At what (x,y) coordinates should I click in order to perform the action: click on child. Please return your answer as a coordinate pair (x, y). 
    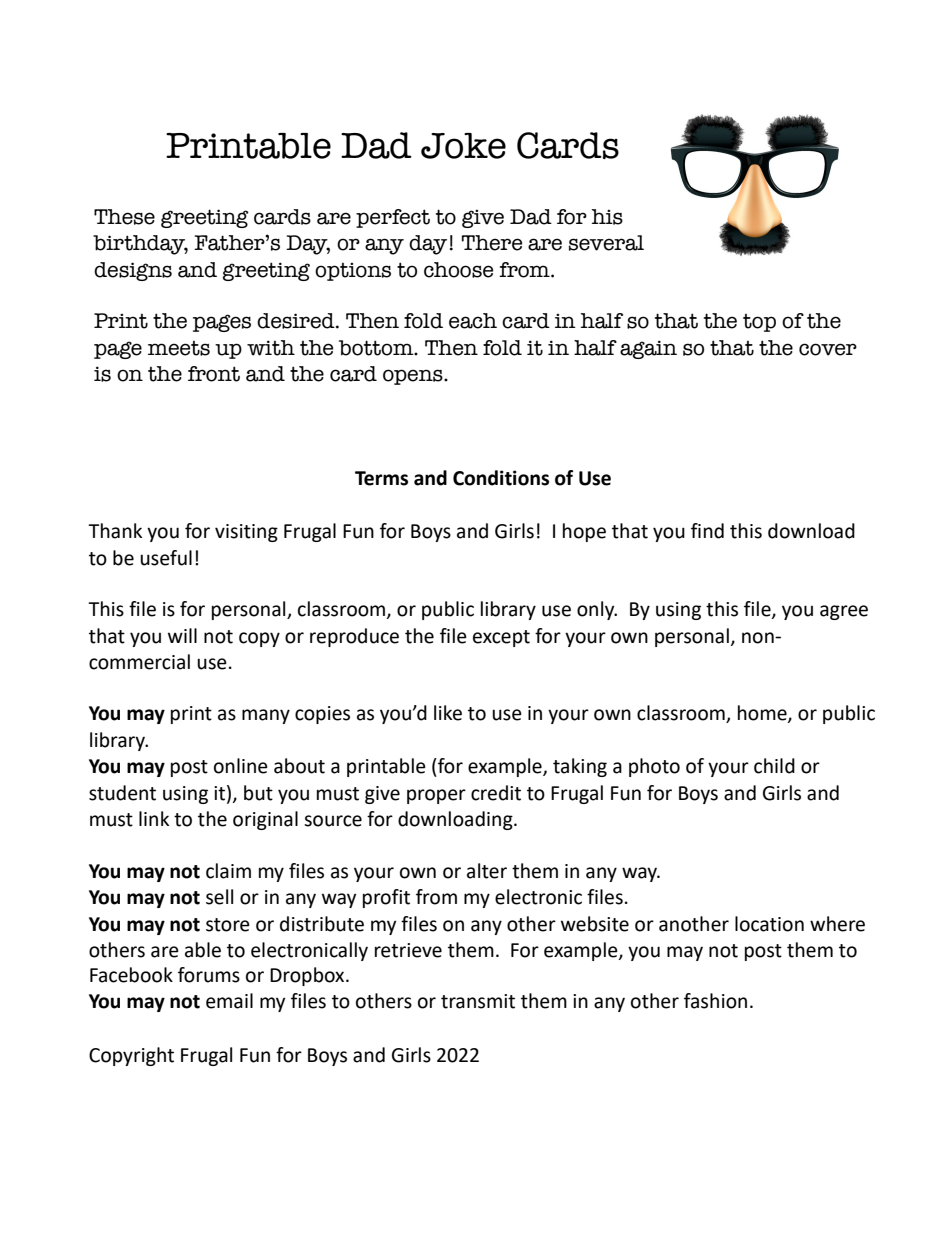
    Looking at the image, I should click on (774, 766).
